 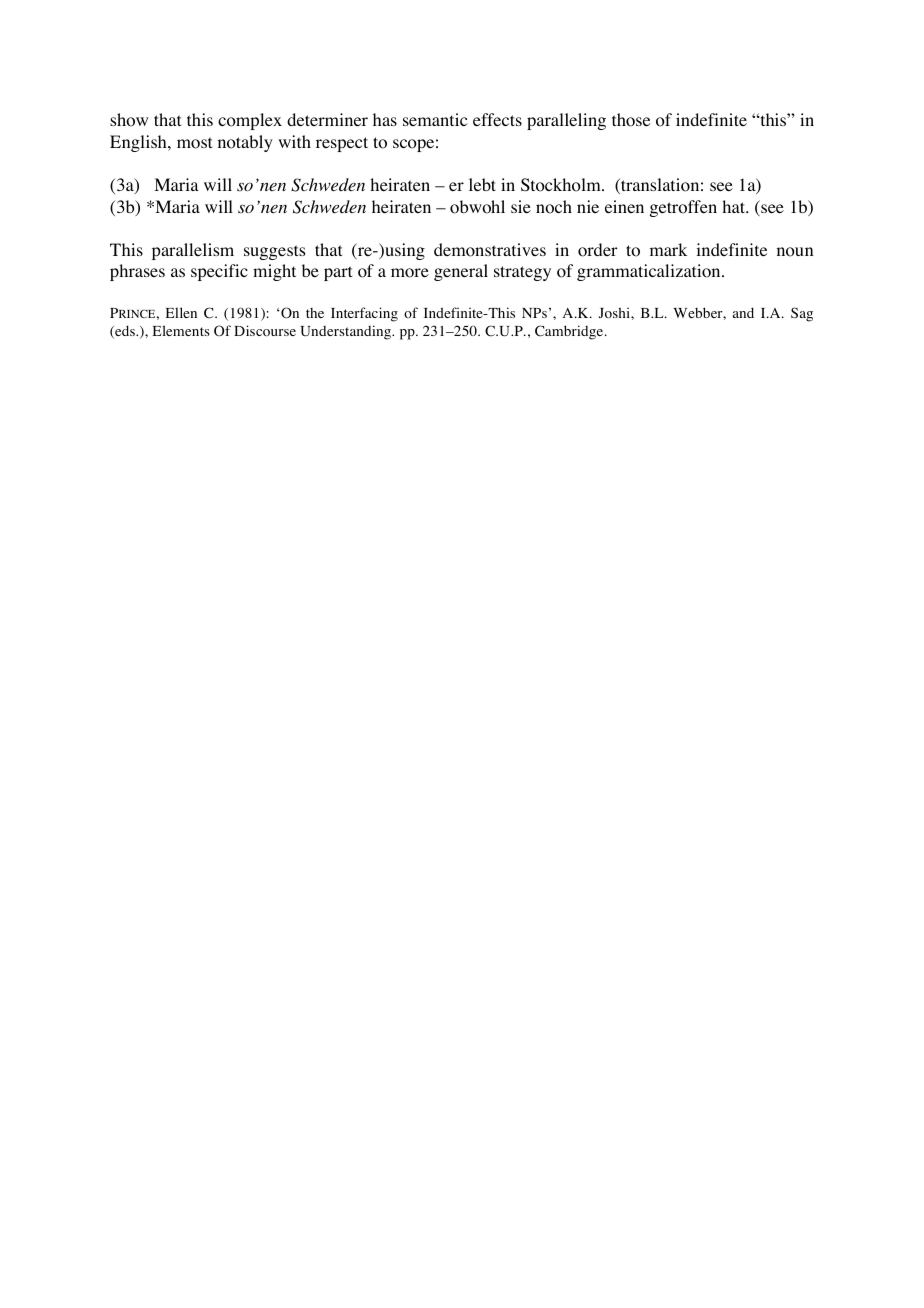 What do you see at coordinates (435, 119) in the screenshot?
I see `semantic` at bounding box center [435, 119].
